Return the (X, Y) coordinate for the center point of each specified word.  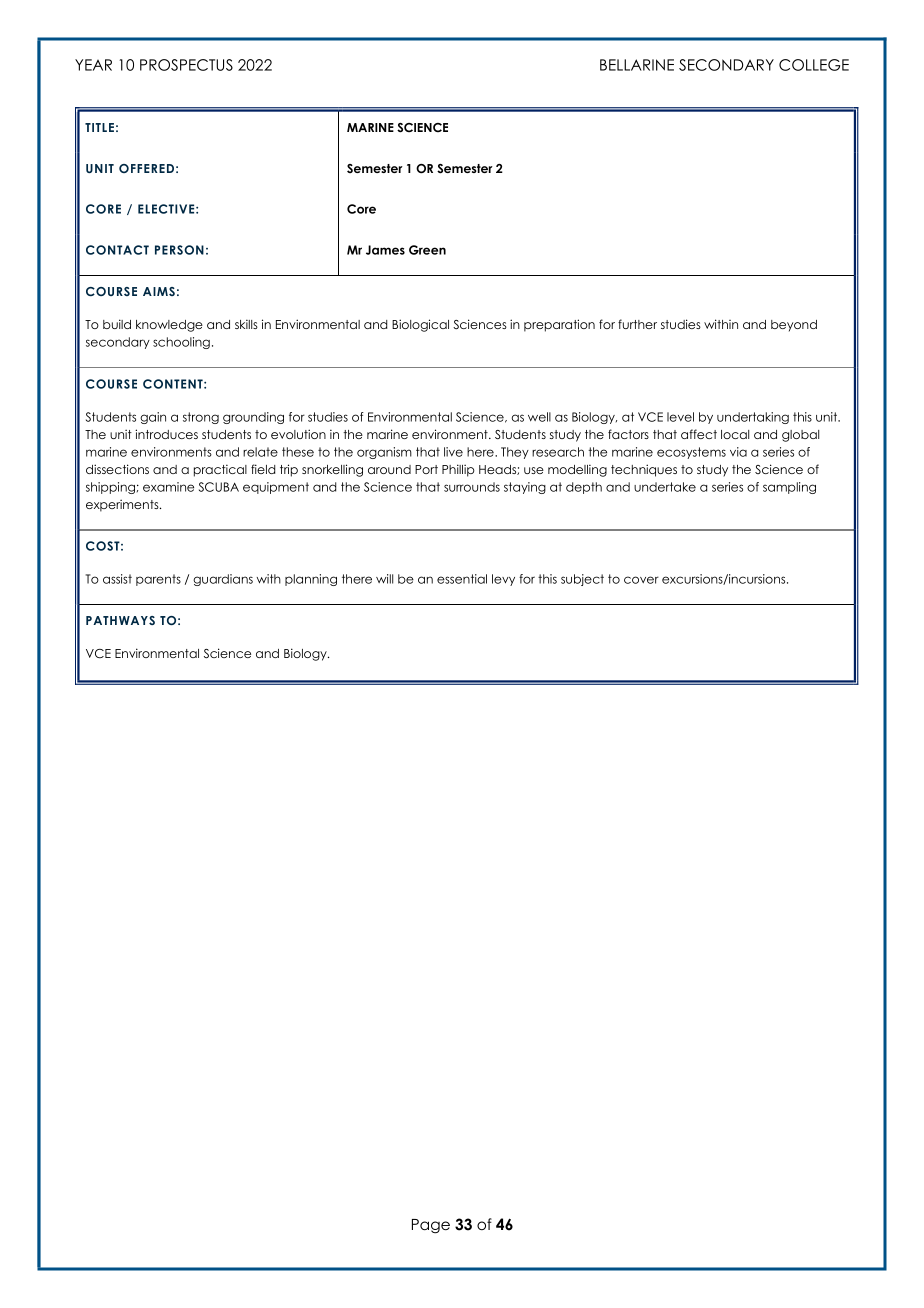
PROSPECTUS (186, 65)
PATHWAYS (120, 620)
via (738, 452)
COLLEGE (814, 65)
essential (462, 579)
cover (641, 580)
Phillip (458, 470)
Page (431, 1226)
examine (168, 487)
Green (427, 250)
